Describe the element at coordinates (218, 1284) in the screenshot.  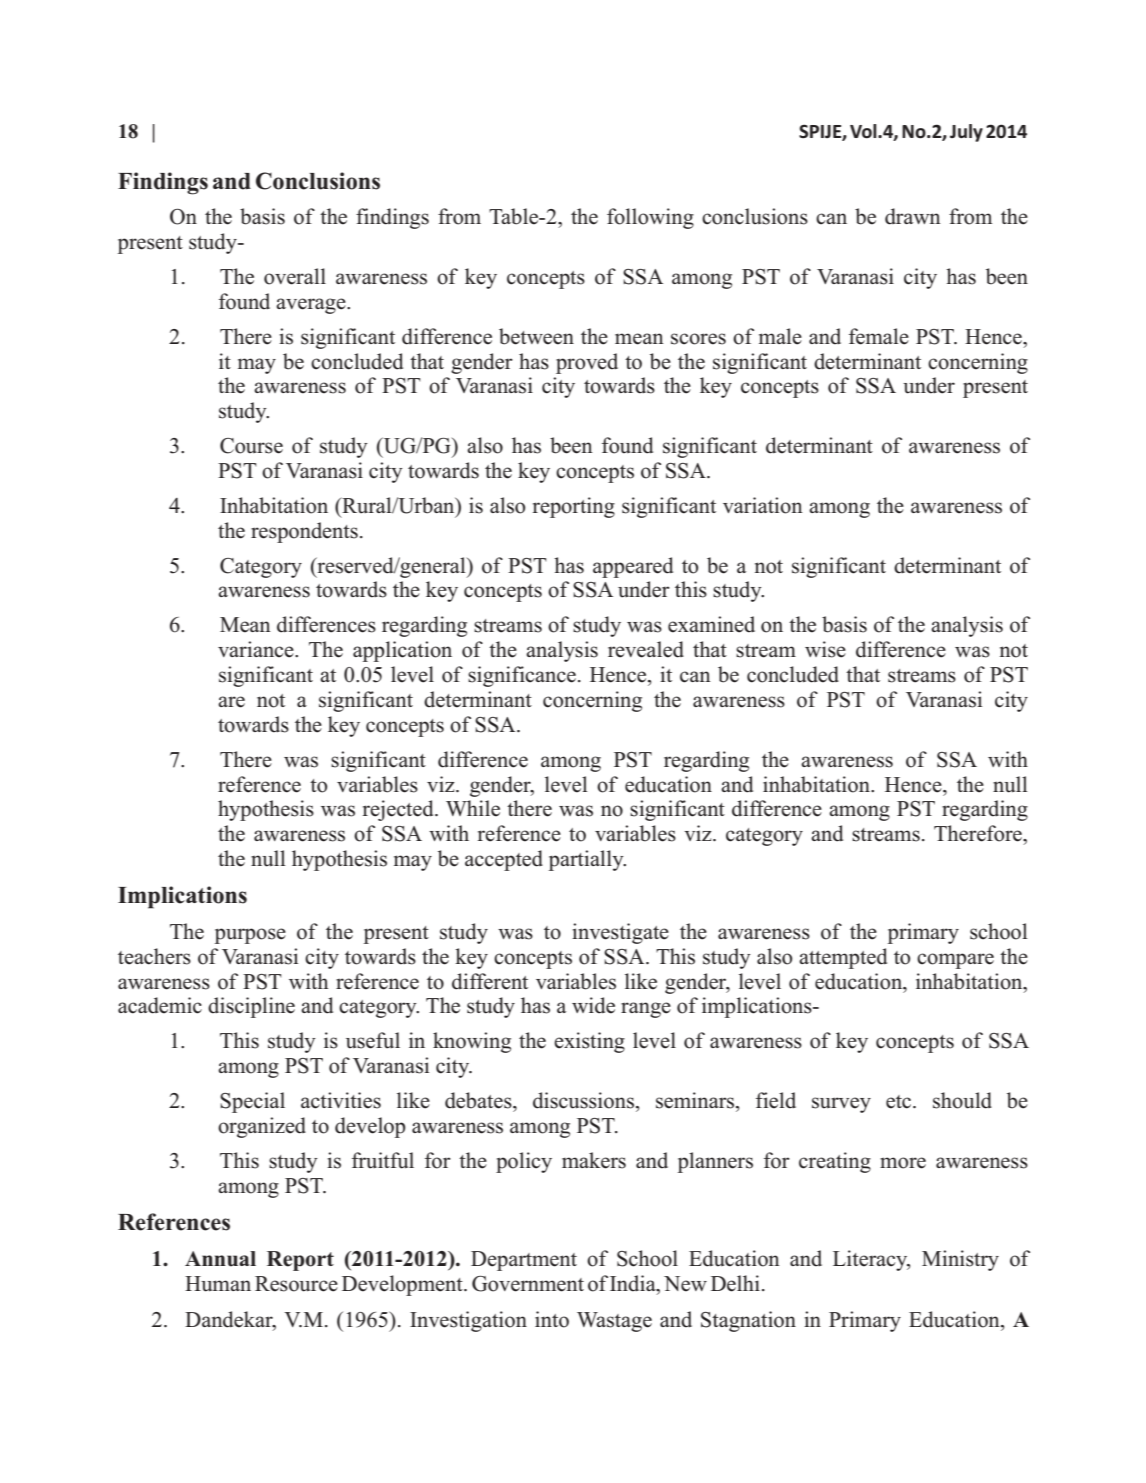
I see `Human` at that location.
